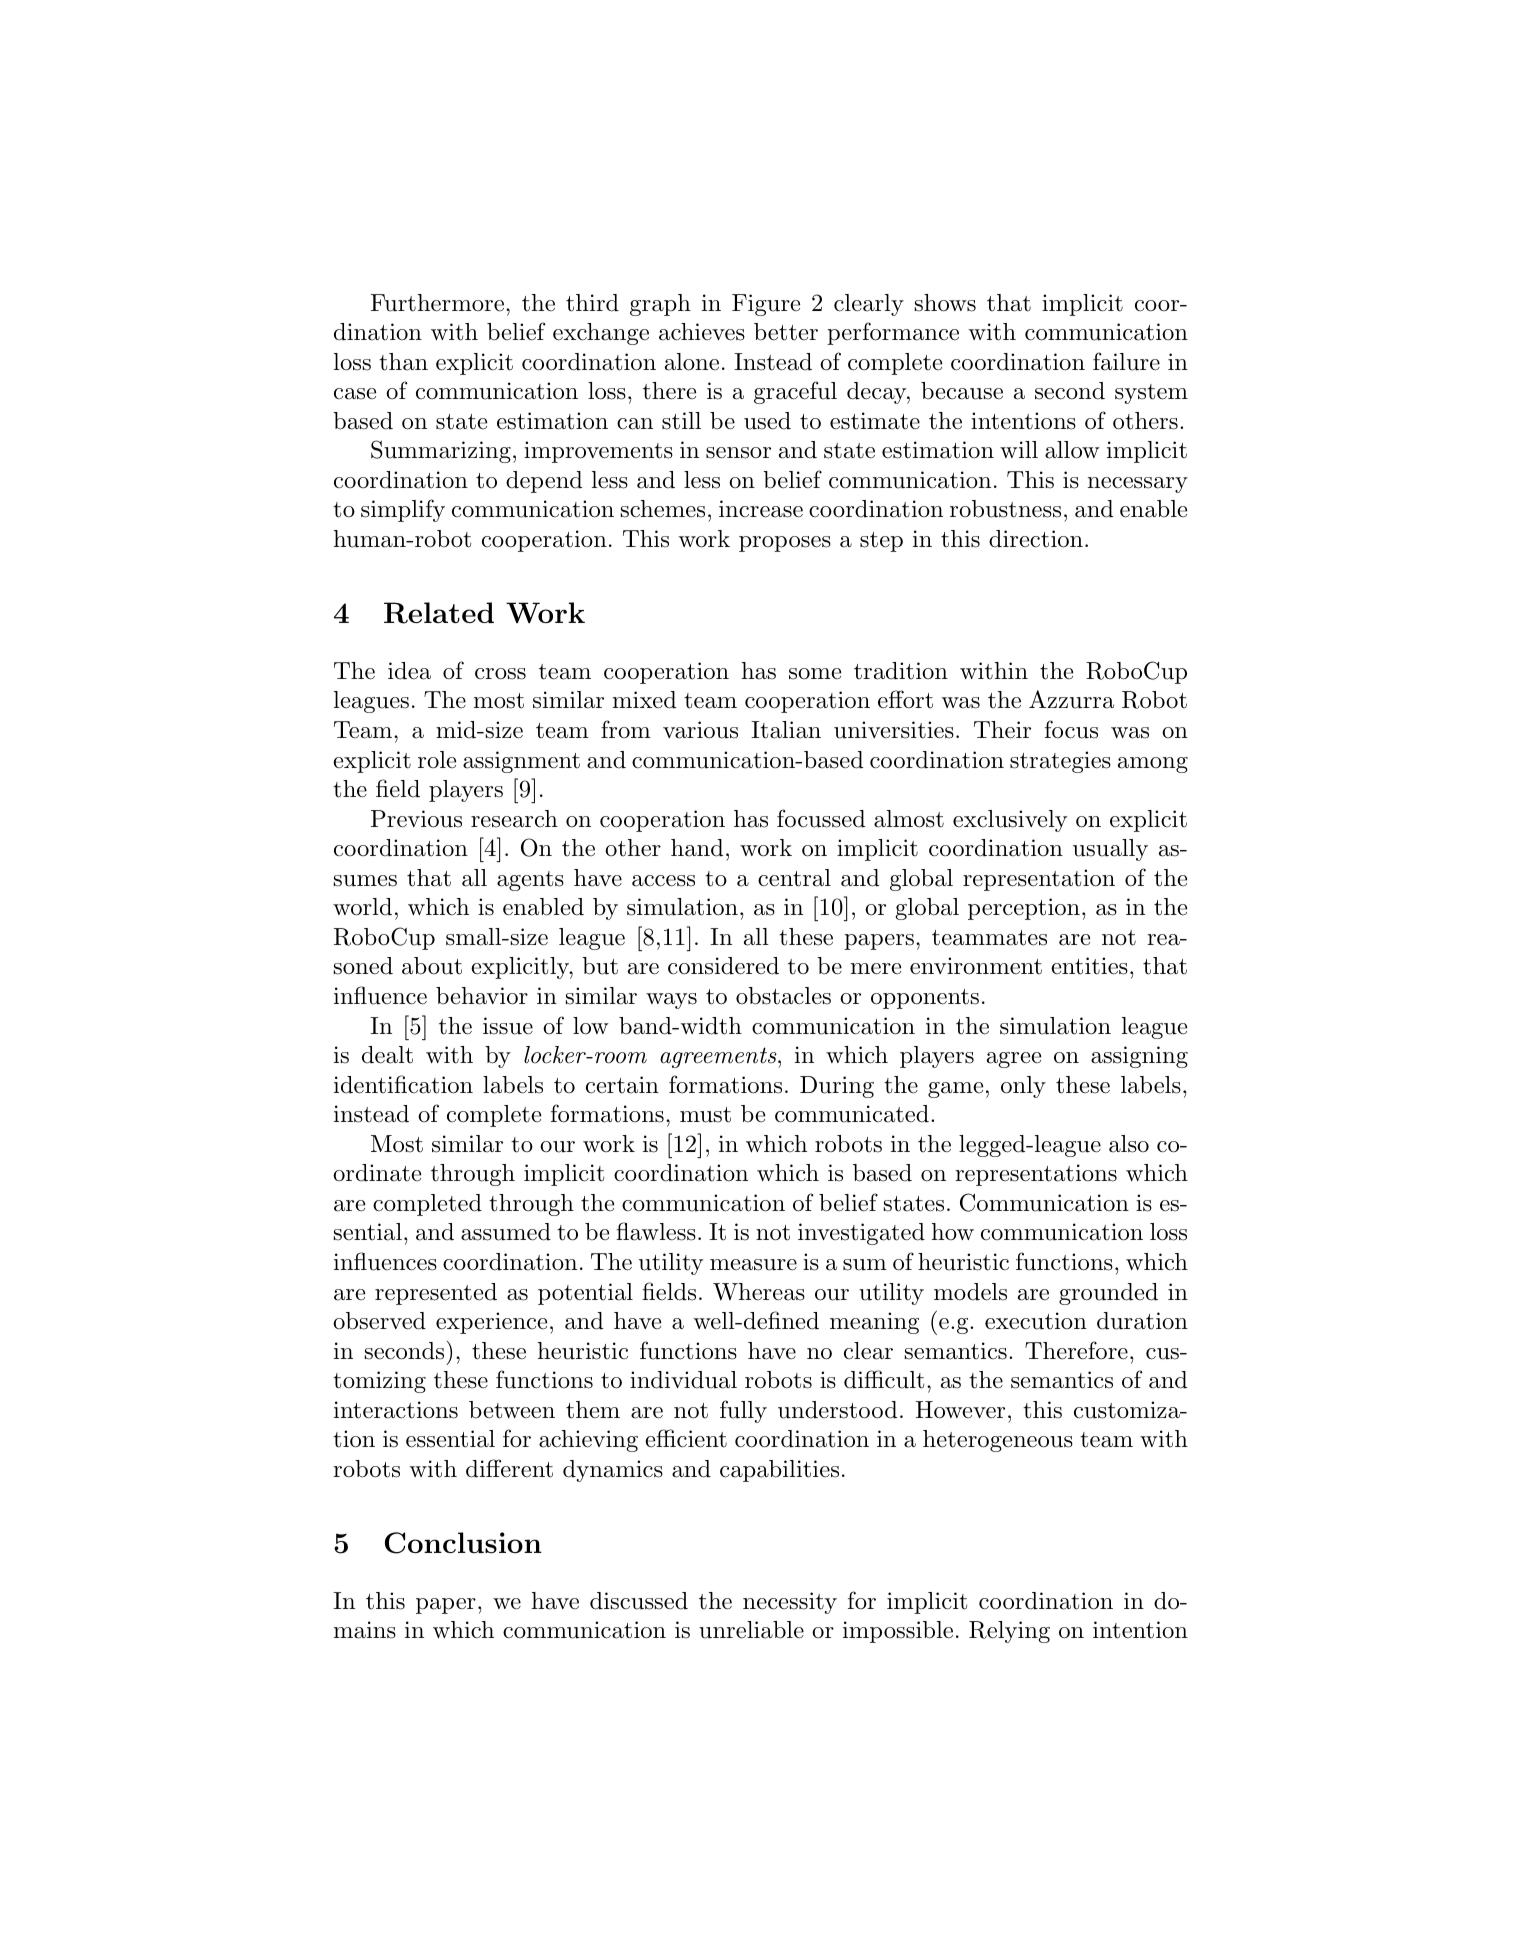 This screenshot has width=1513, height=1958. Describe the element at coordinates (1010, 821) in the screenshot. I see `exclusively` at that location.
